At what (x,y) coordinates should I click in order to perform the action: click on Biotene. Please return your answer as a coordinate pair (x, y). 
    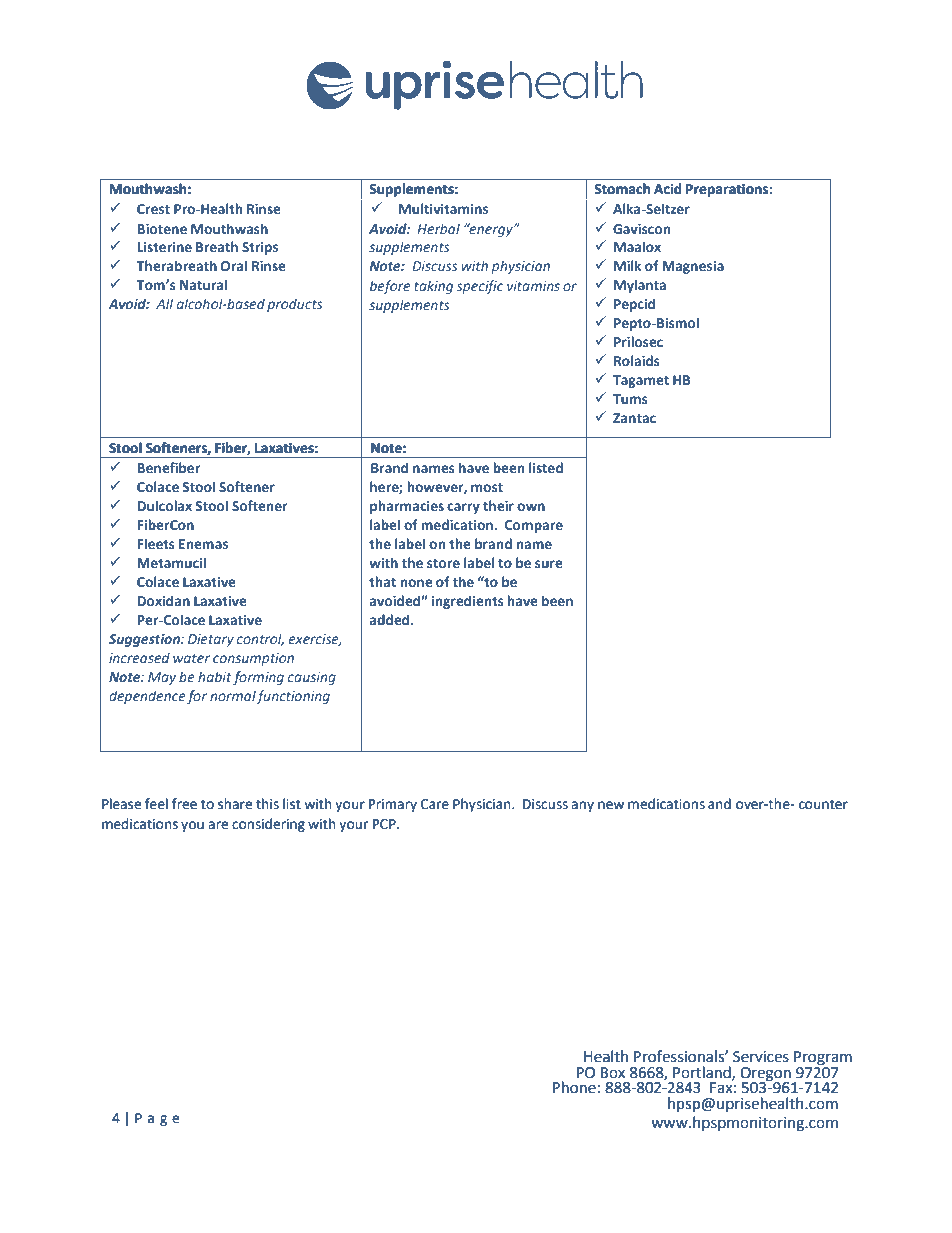
    Looking at the image, I should click on (162, 229).
